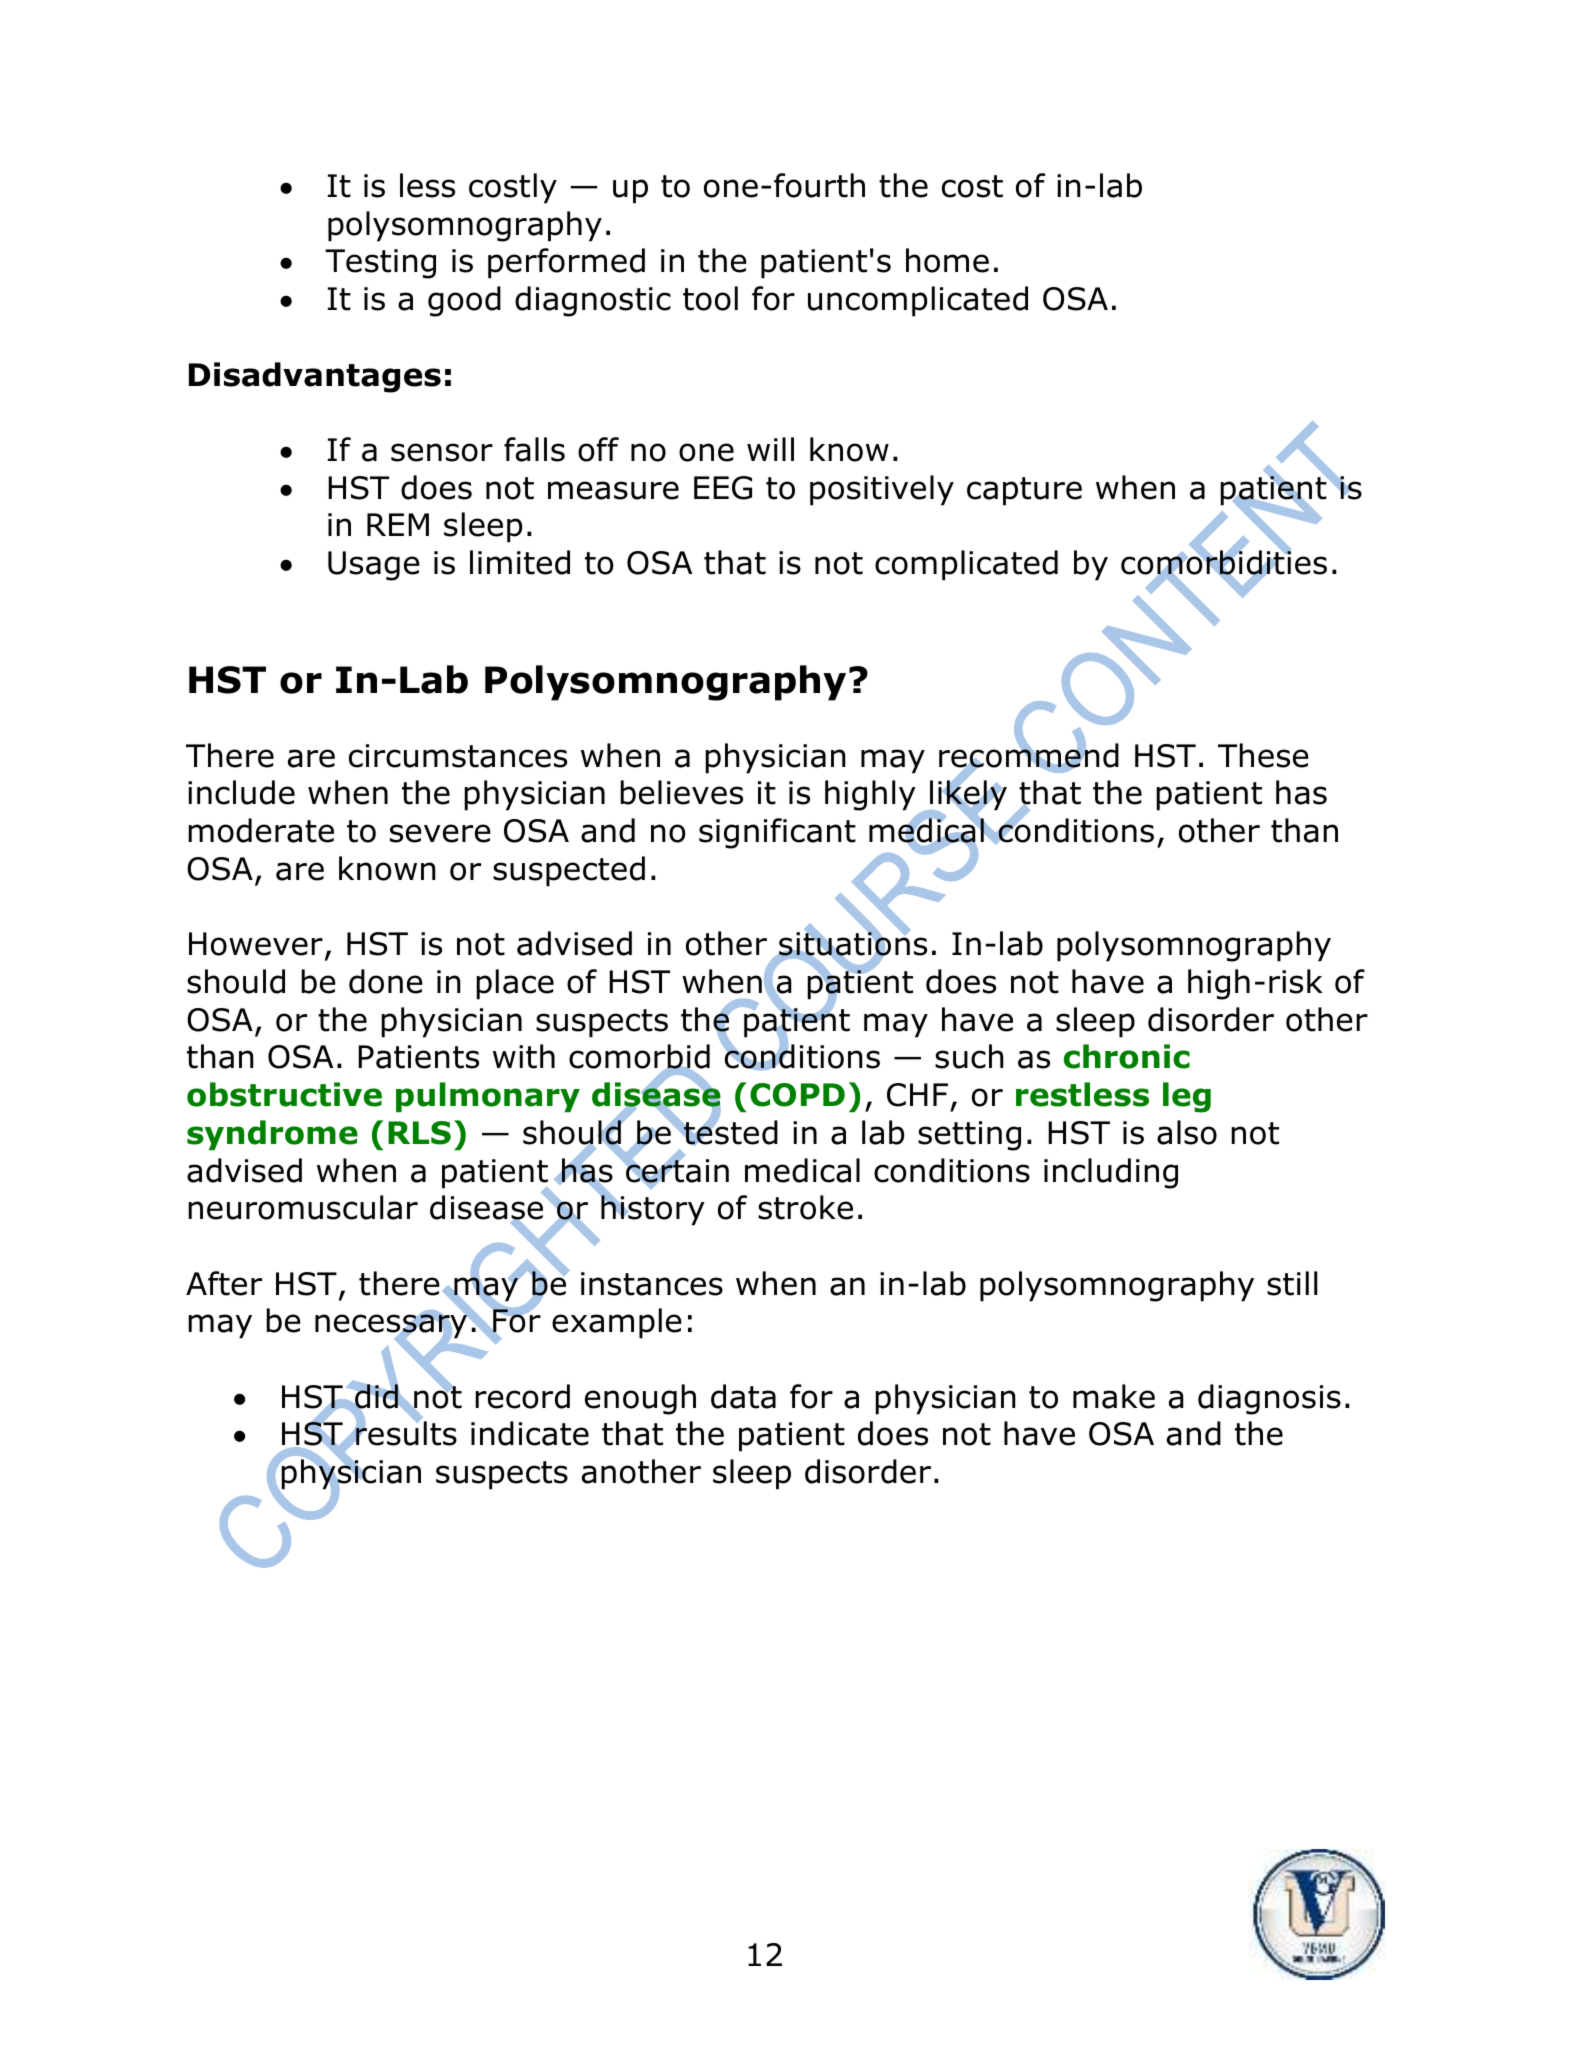  I want to click on home, so click(947, 260).
